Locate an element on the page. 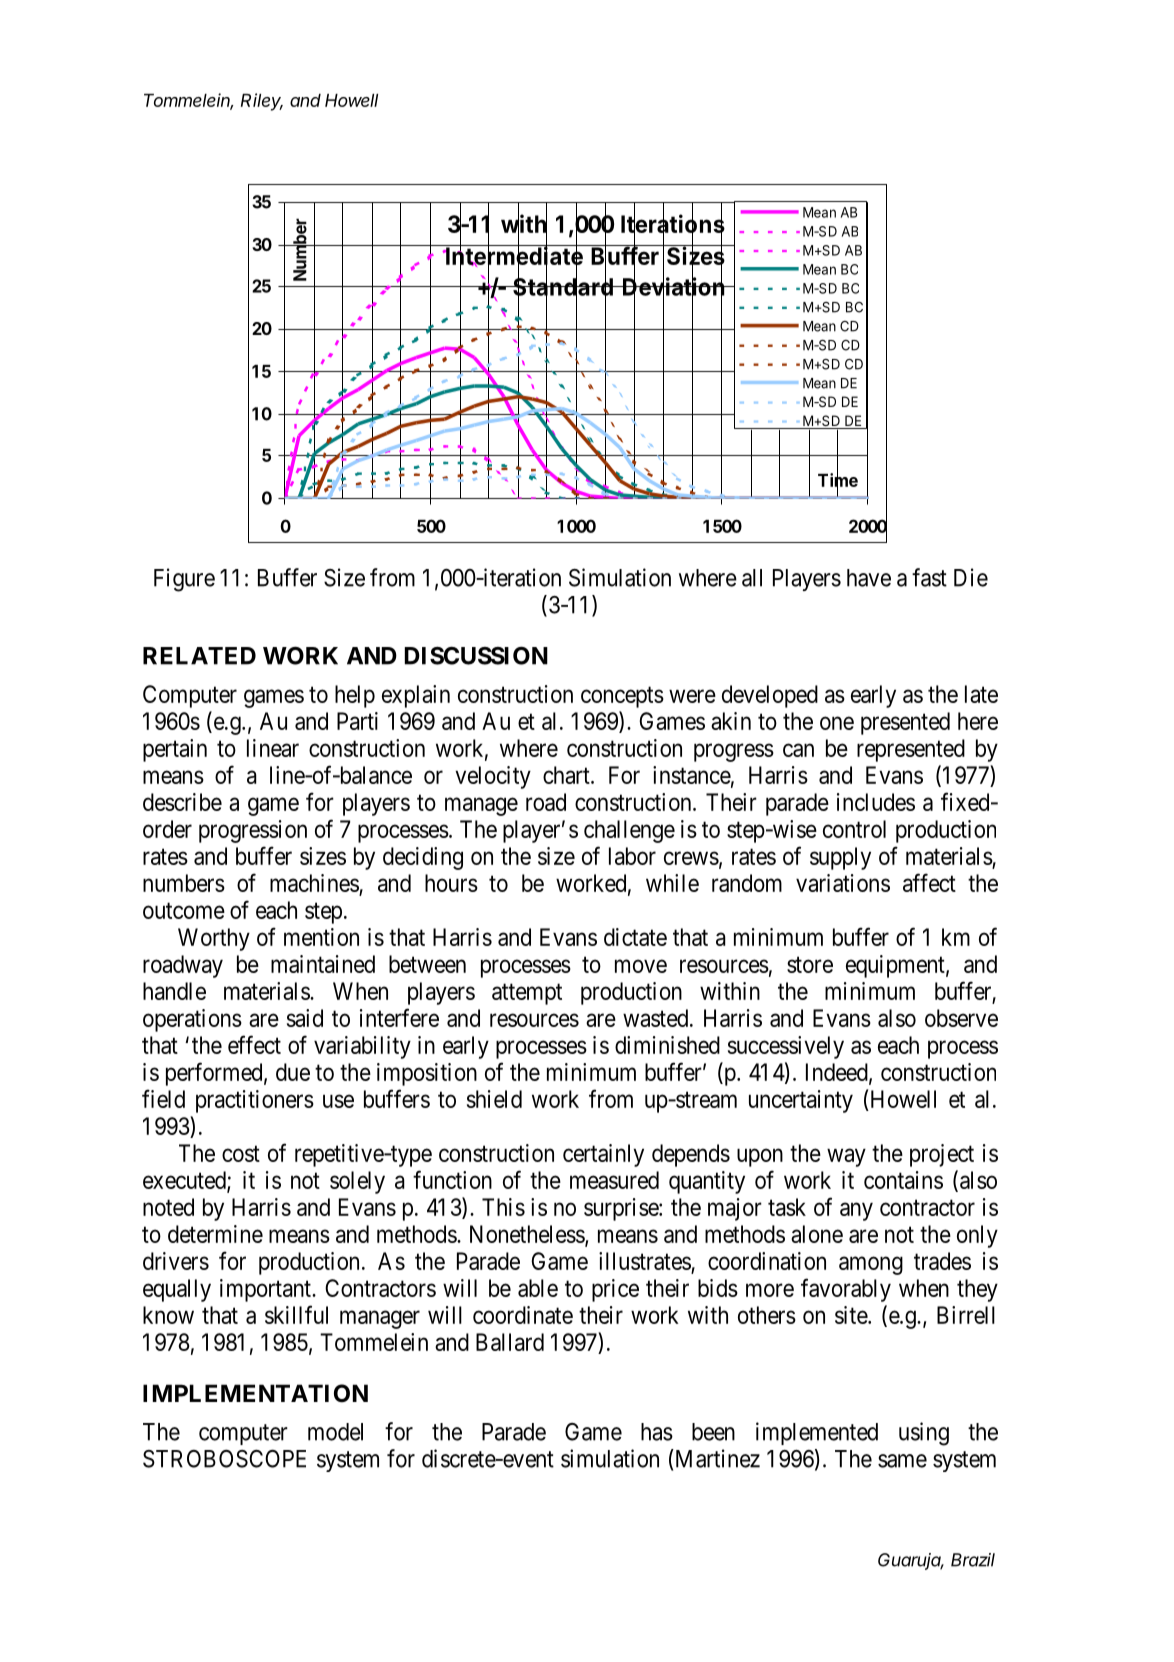 The image size is (1174, 1662). challenge is located at coordinates (629, 831).
